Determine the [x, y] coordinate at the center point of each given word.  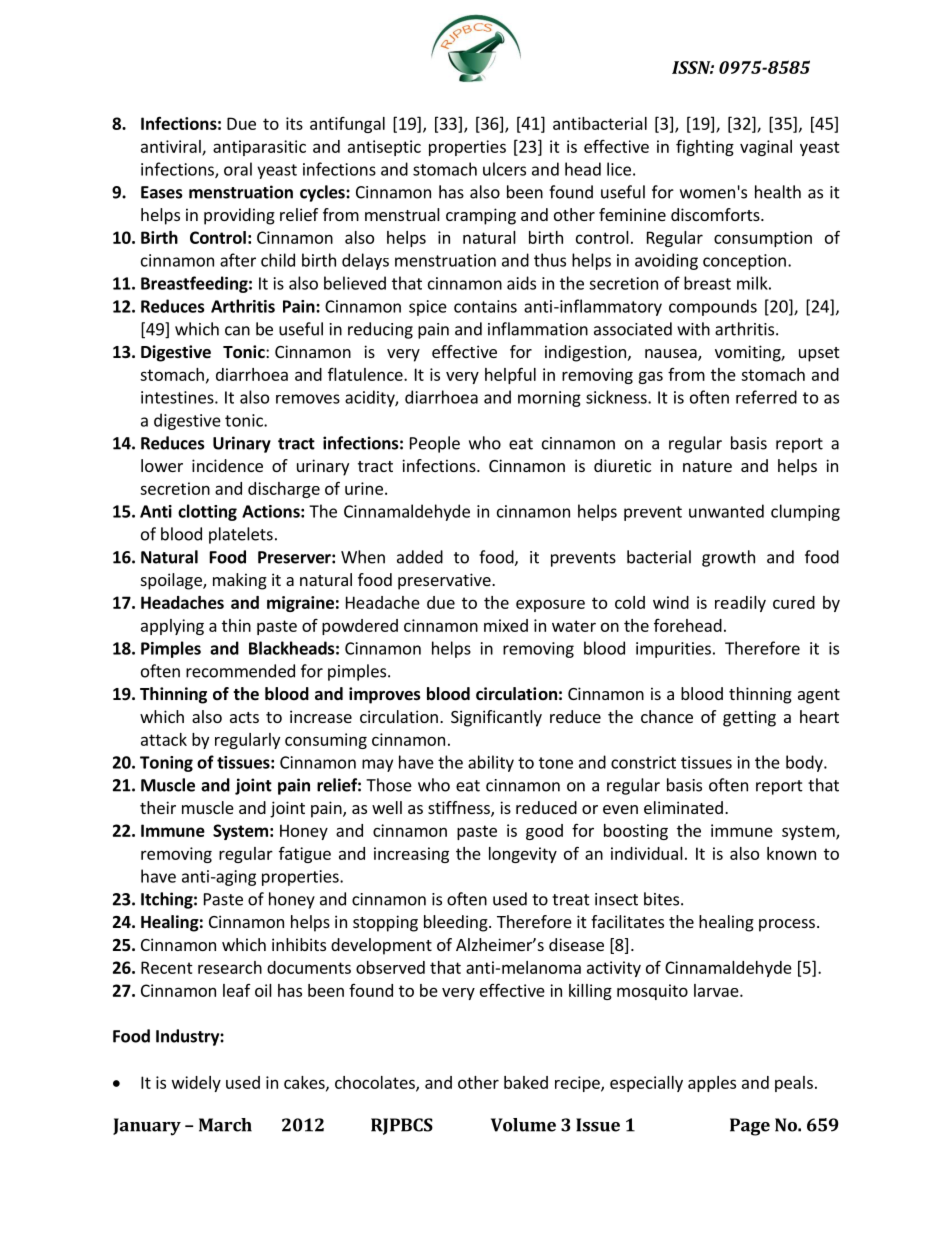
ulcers [504, 169]
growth [728, 558]
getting [749, 718]
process [787, 925]
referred [766, 397]
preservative [445, 581]
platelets [241, 535]
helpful [510, 375]
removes [308, 399]
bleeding [457, 923]
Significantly [496, 718]
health [778, 192]
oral [238, 169]
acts [244, 717]
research [230, 967]
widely [196, 1084]
